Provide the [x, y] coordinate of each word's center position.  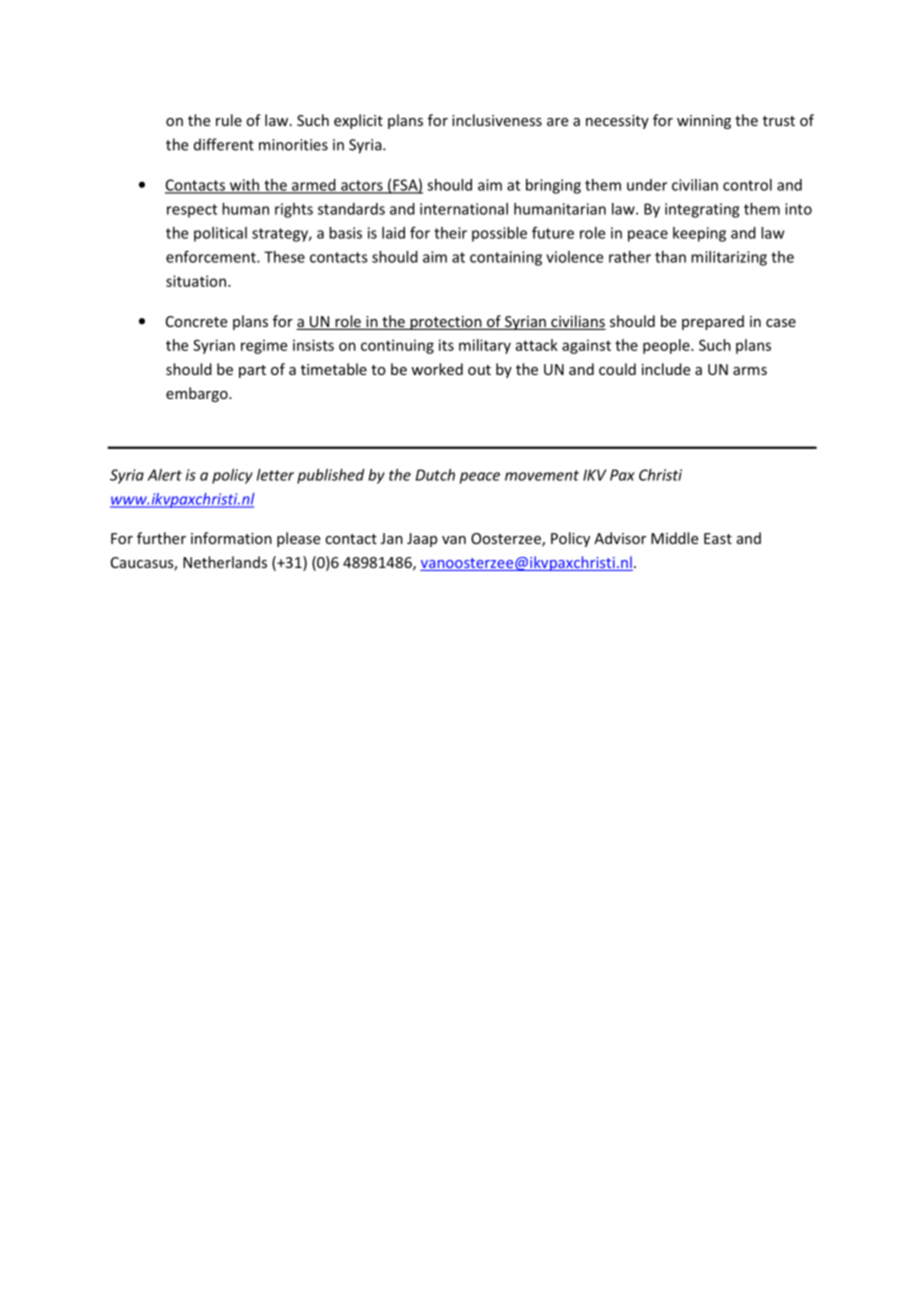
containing [506, 258]
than [670, 257]
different [224, 144]
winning [704, 122]
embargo [198, 394]
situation [196, 281]
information [231, 538]
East [718, 538]
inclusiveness [497, 120]
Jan [392, 538]
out [479, 370]
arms [750, 371]
